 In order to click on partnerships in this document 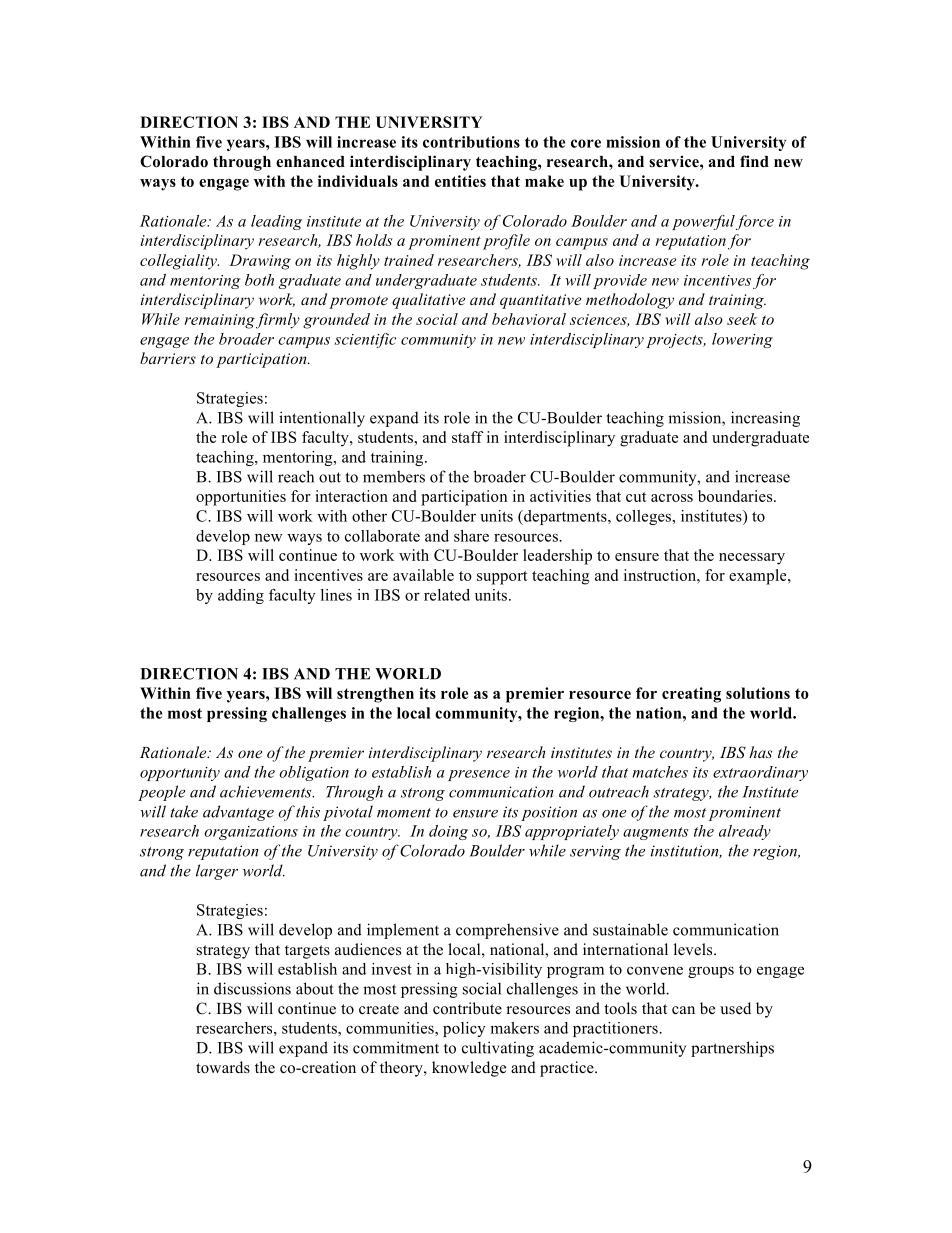, I will do `click(732, 1049)`.
